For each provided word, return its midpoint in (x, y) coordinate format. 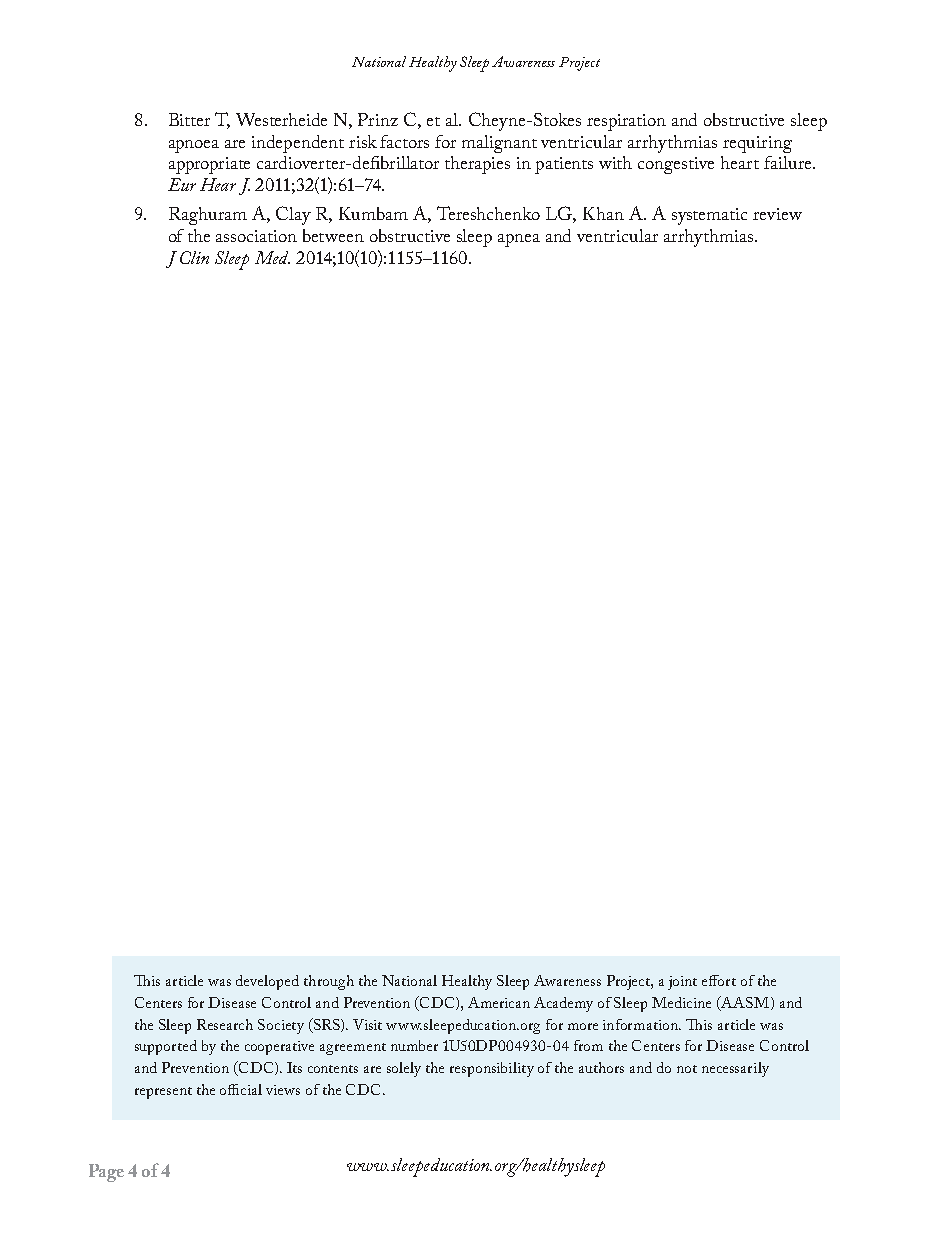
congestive (676, 165)
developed (267, 982)
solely (404, 1069)
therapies (477, 165)
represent (163, 1093)
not (687, 1069)
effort (719, 980)
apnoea (194, 146)
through (329, 982)
